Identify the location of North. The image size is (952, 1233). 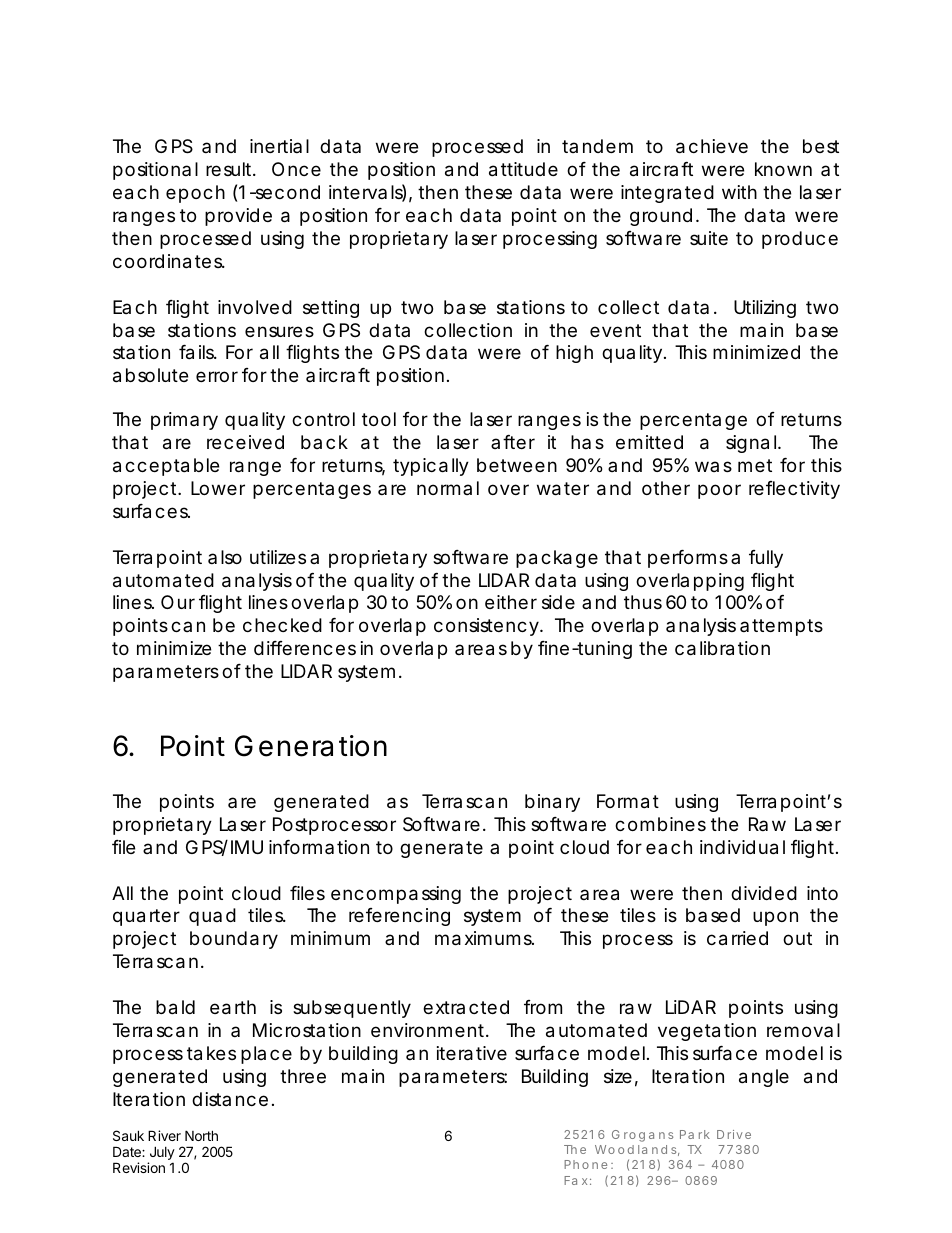
(201, 1135).
